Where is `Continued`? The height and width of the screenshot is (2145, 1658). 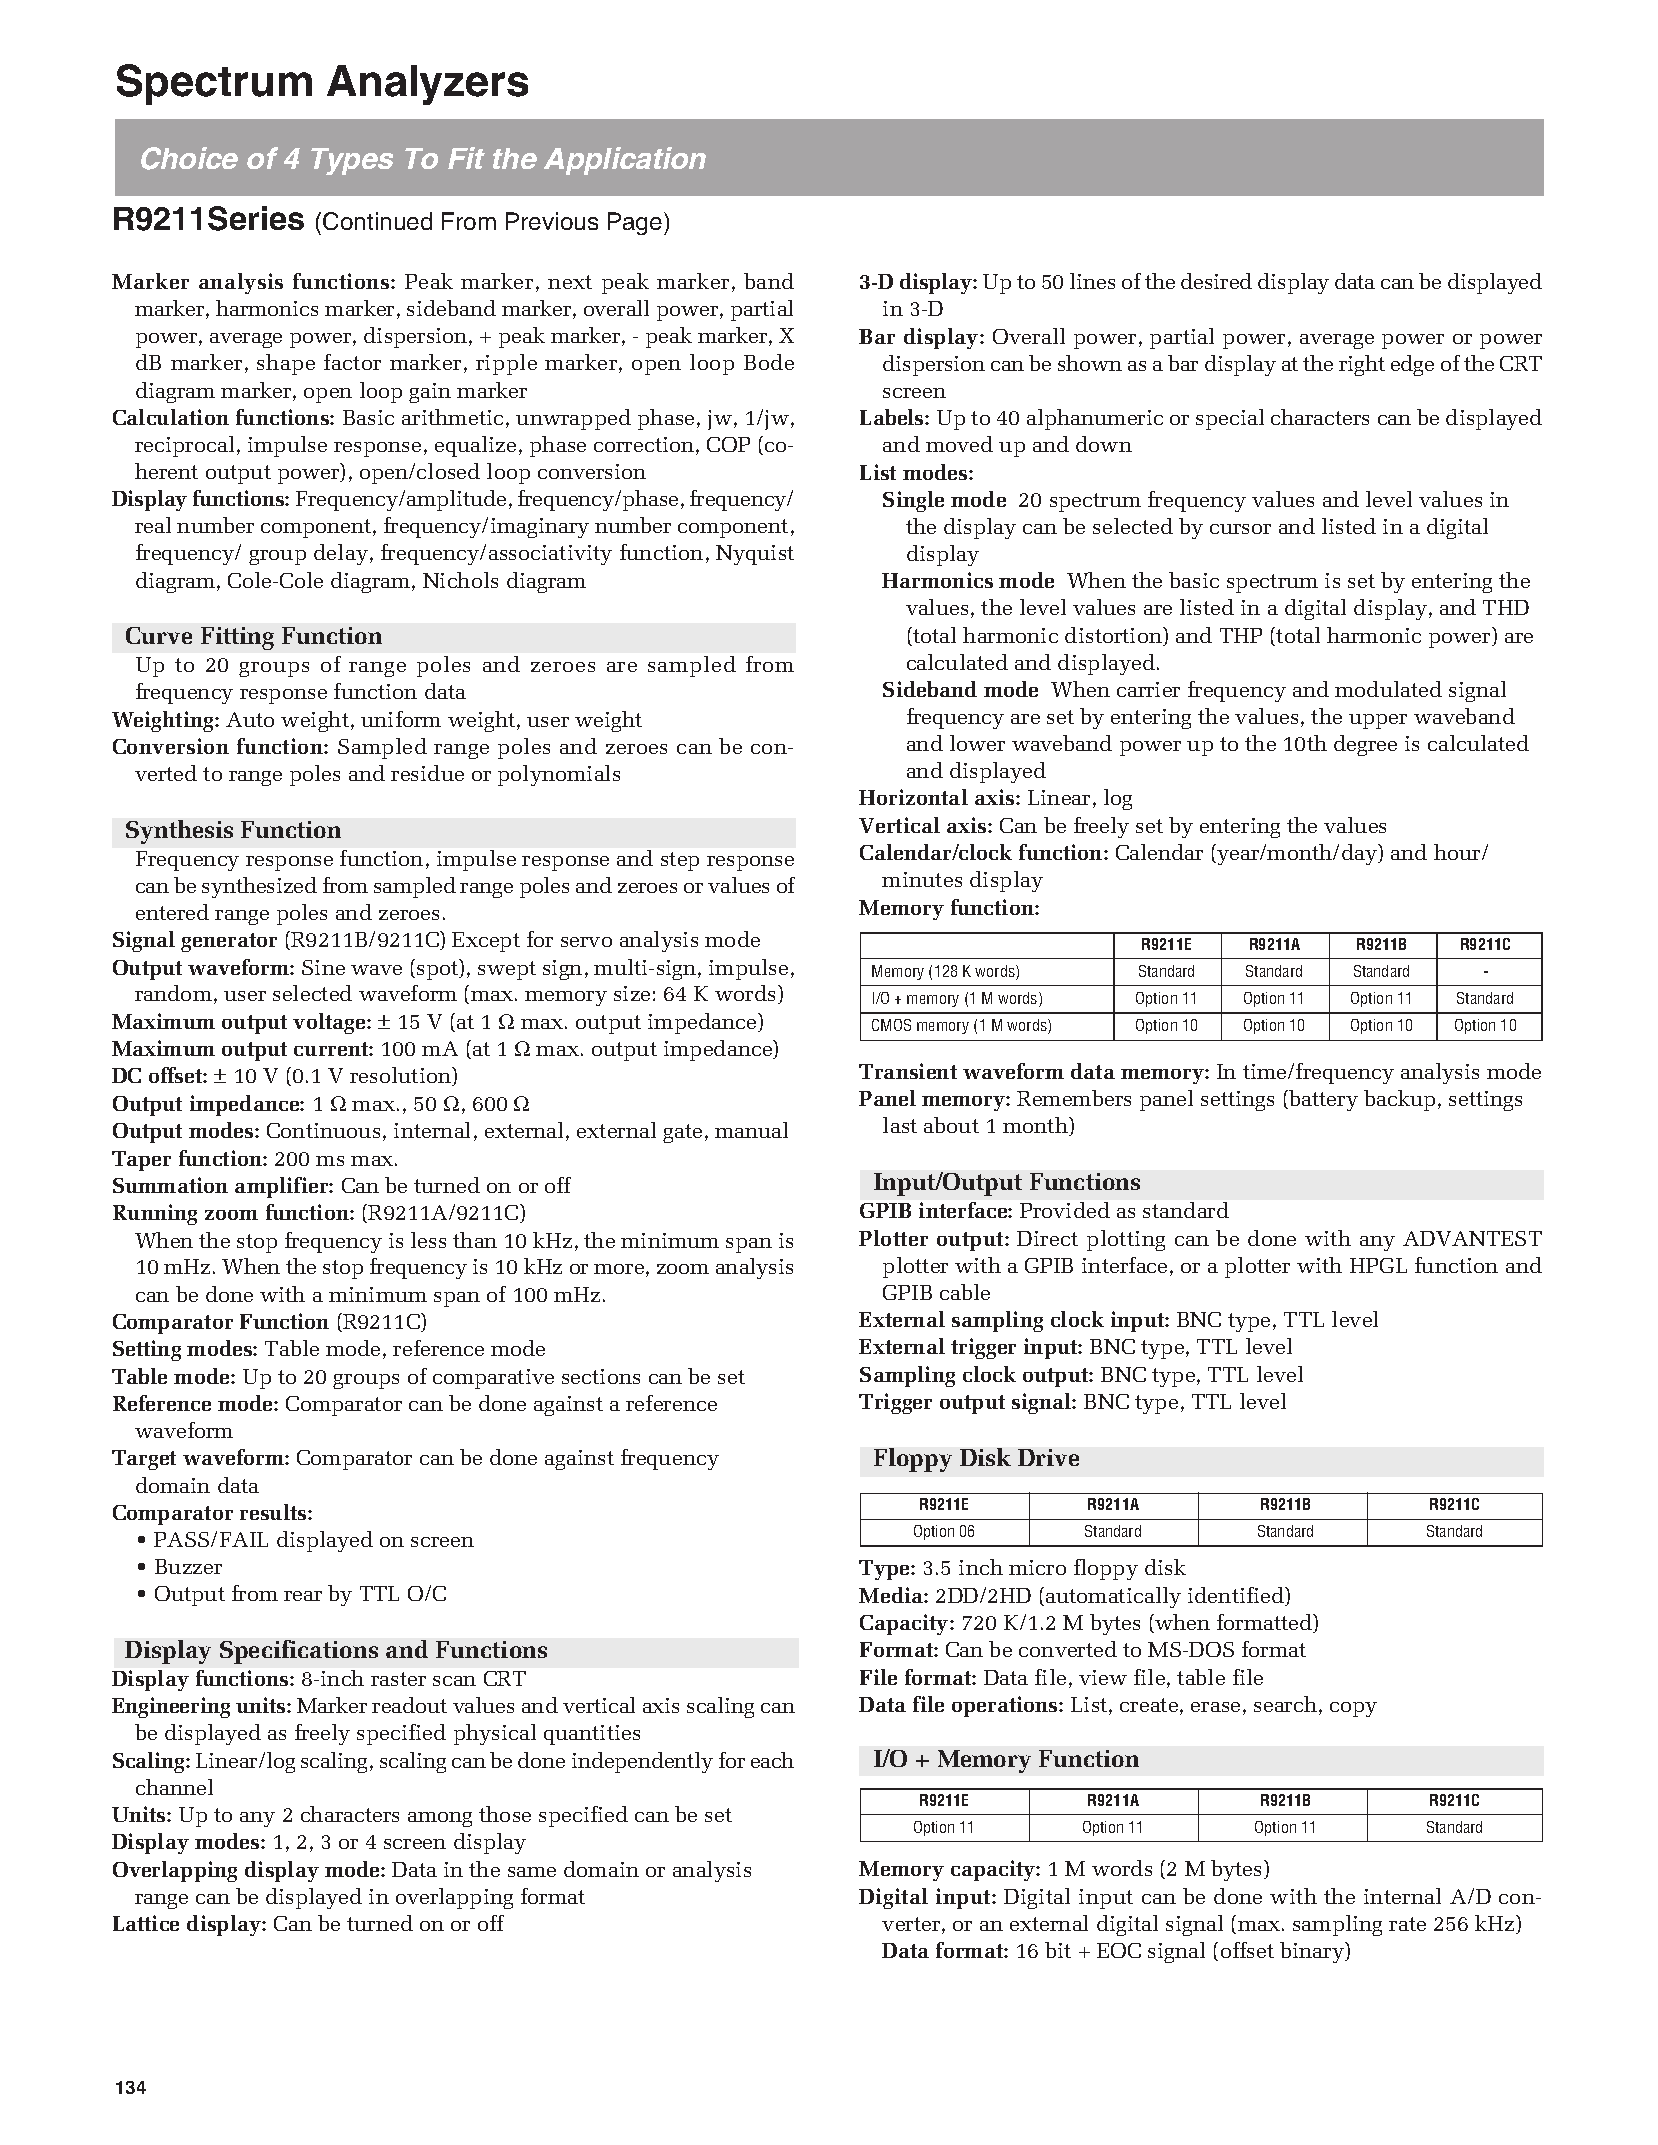
Continued is located at coordinates (377, 221).
